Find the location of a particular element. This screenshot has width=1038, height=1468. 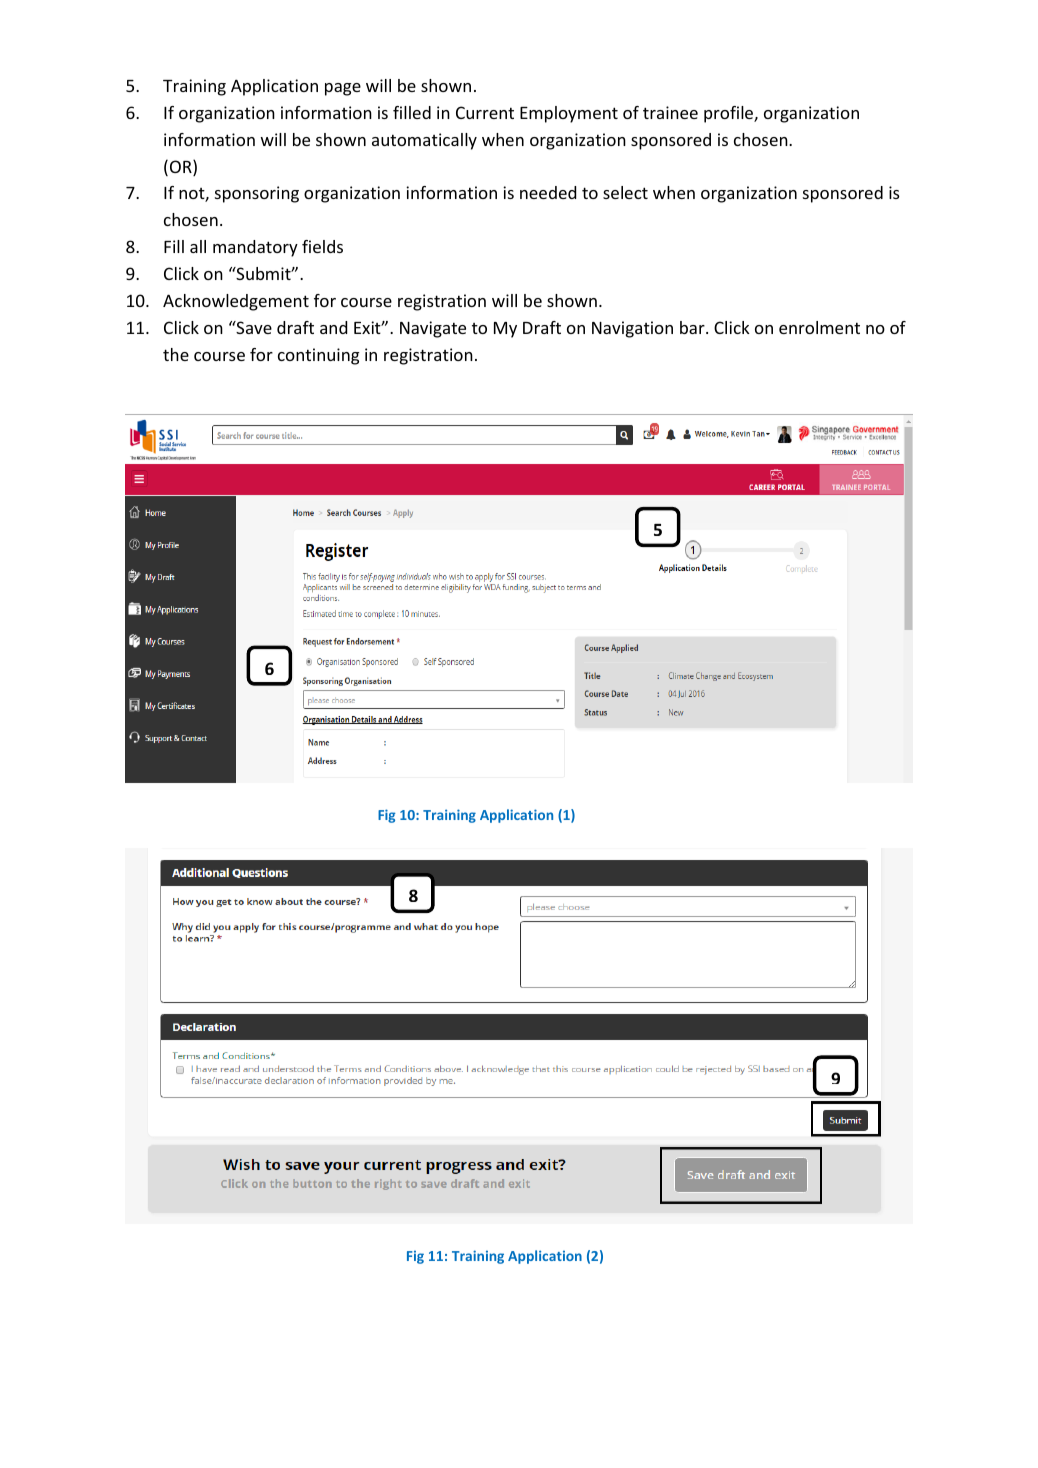

Acknowledgement is located at coordinates (236, 302).
